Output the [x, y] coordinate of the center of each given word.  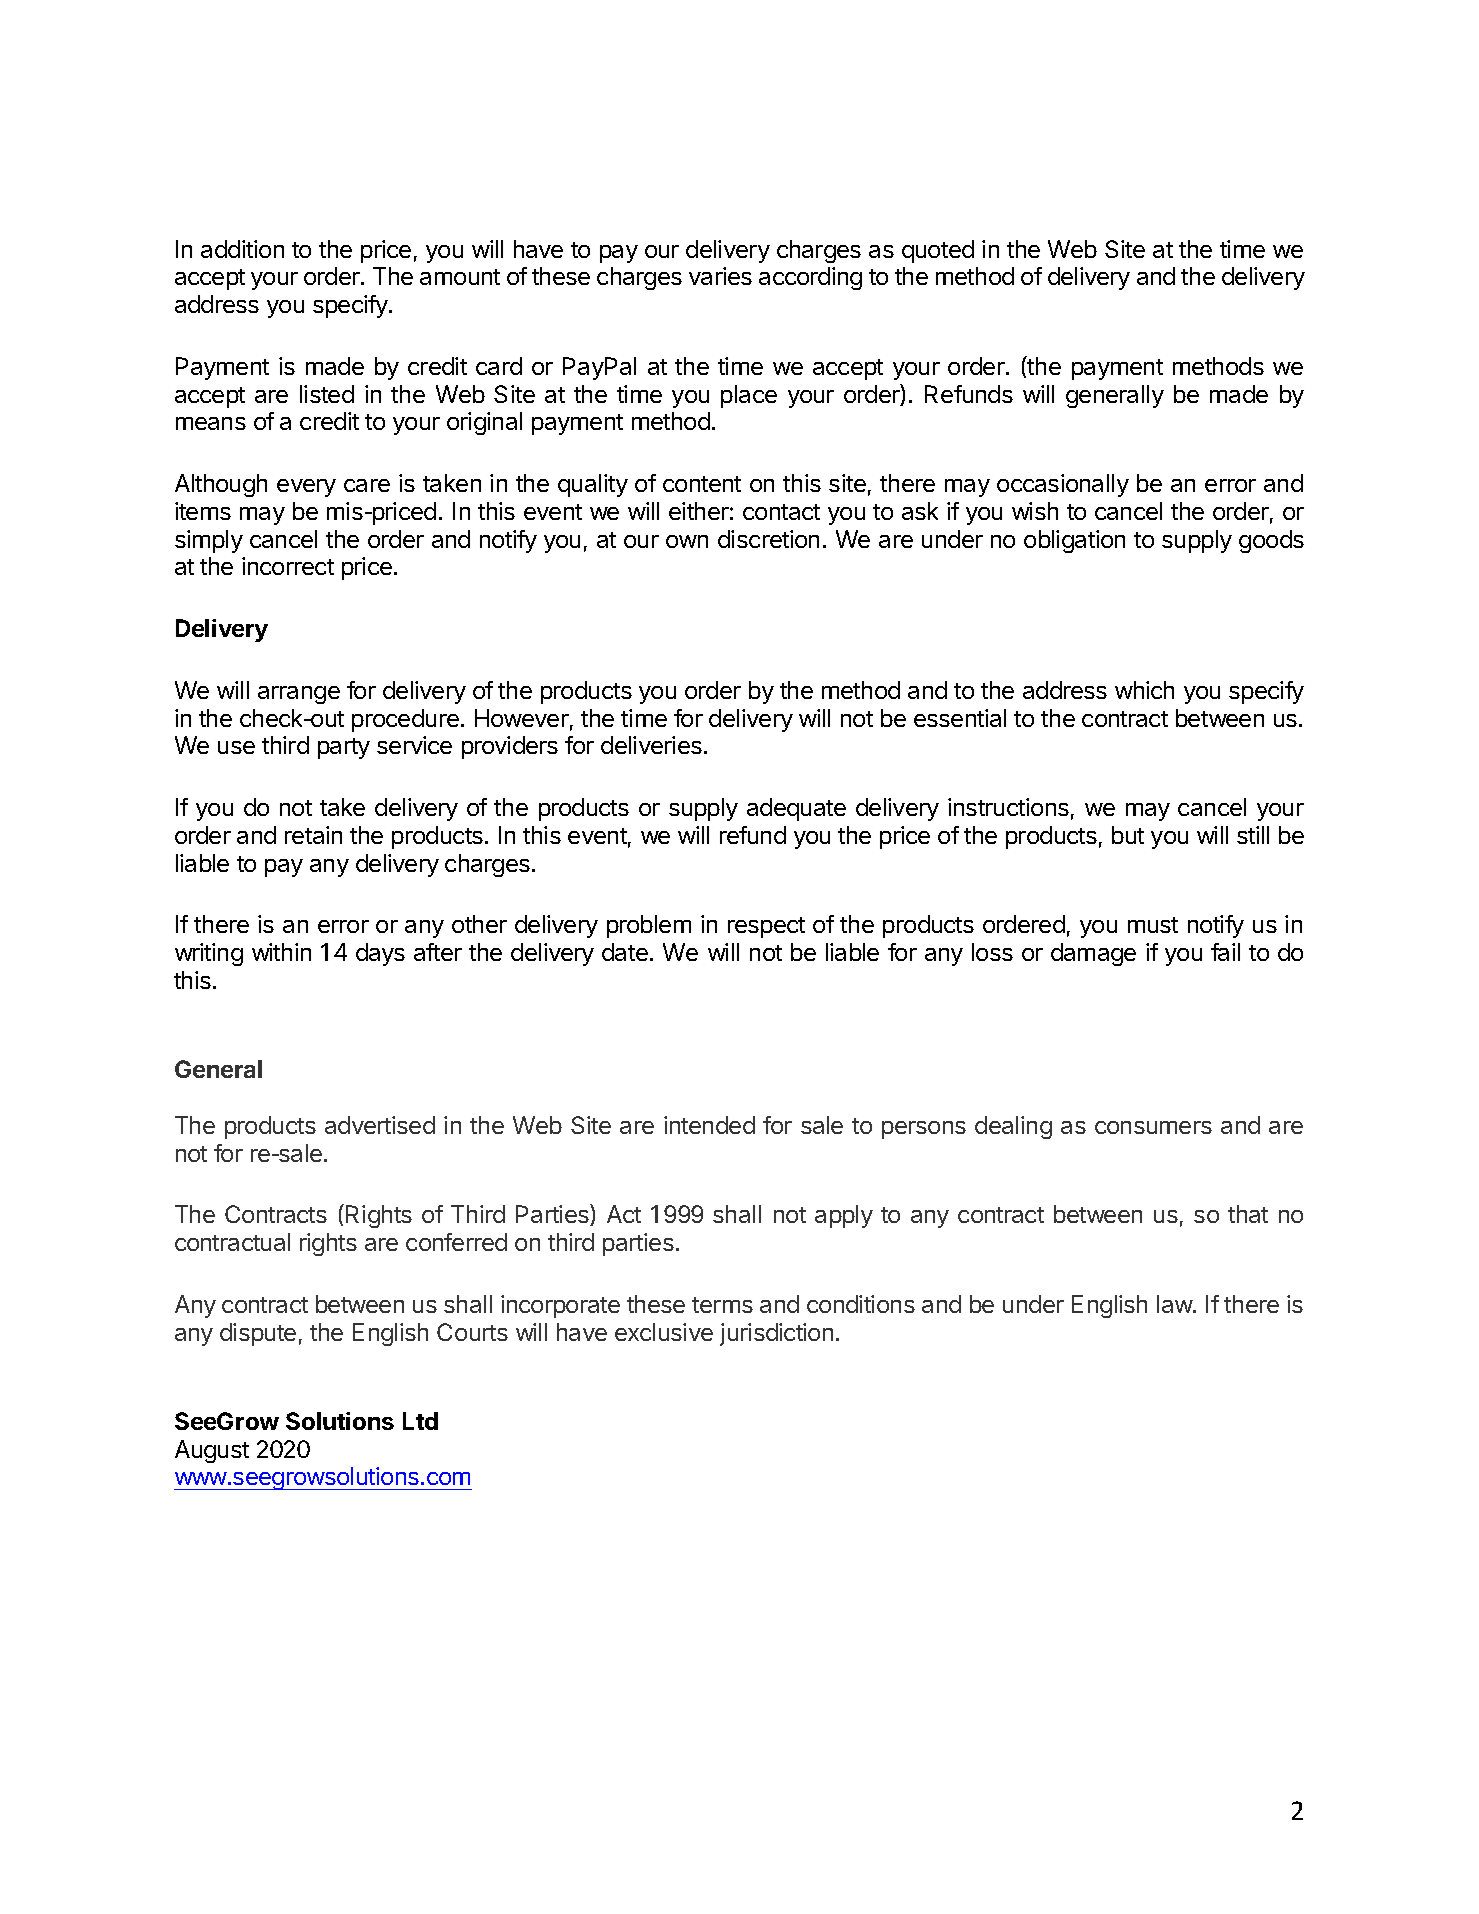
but [1128, 835]
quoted [938, 251]
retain [313, 835]
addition [242, 249]
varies [720, 276]
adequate [796, 809]
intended [709, 1125]
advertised [380, 1125]
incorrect [288, 566]
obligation [1074, 541]
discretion [768, 539]
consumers [1153, 1127]
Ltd [420, 1421]
